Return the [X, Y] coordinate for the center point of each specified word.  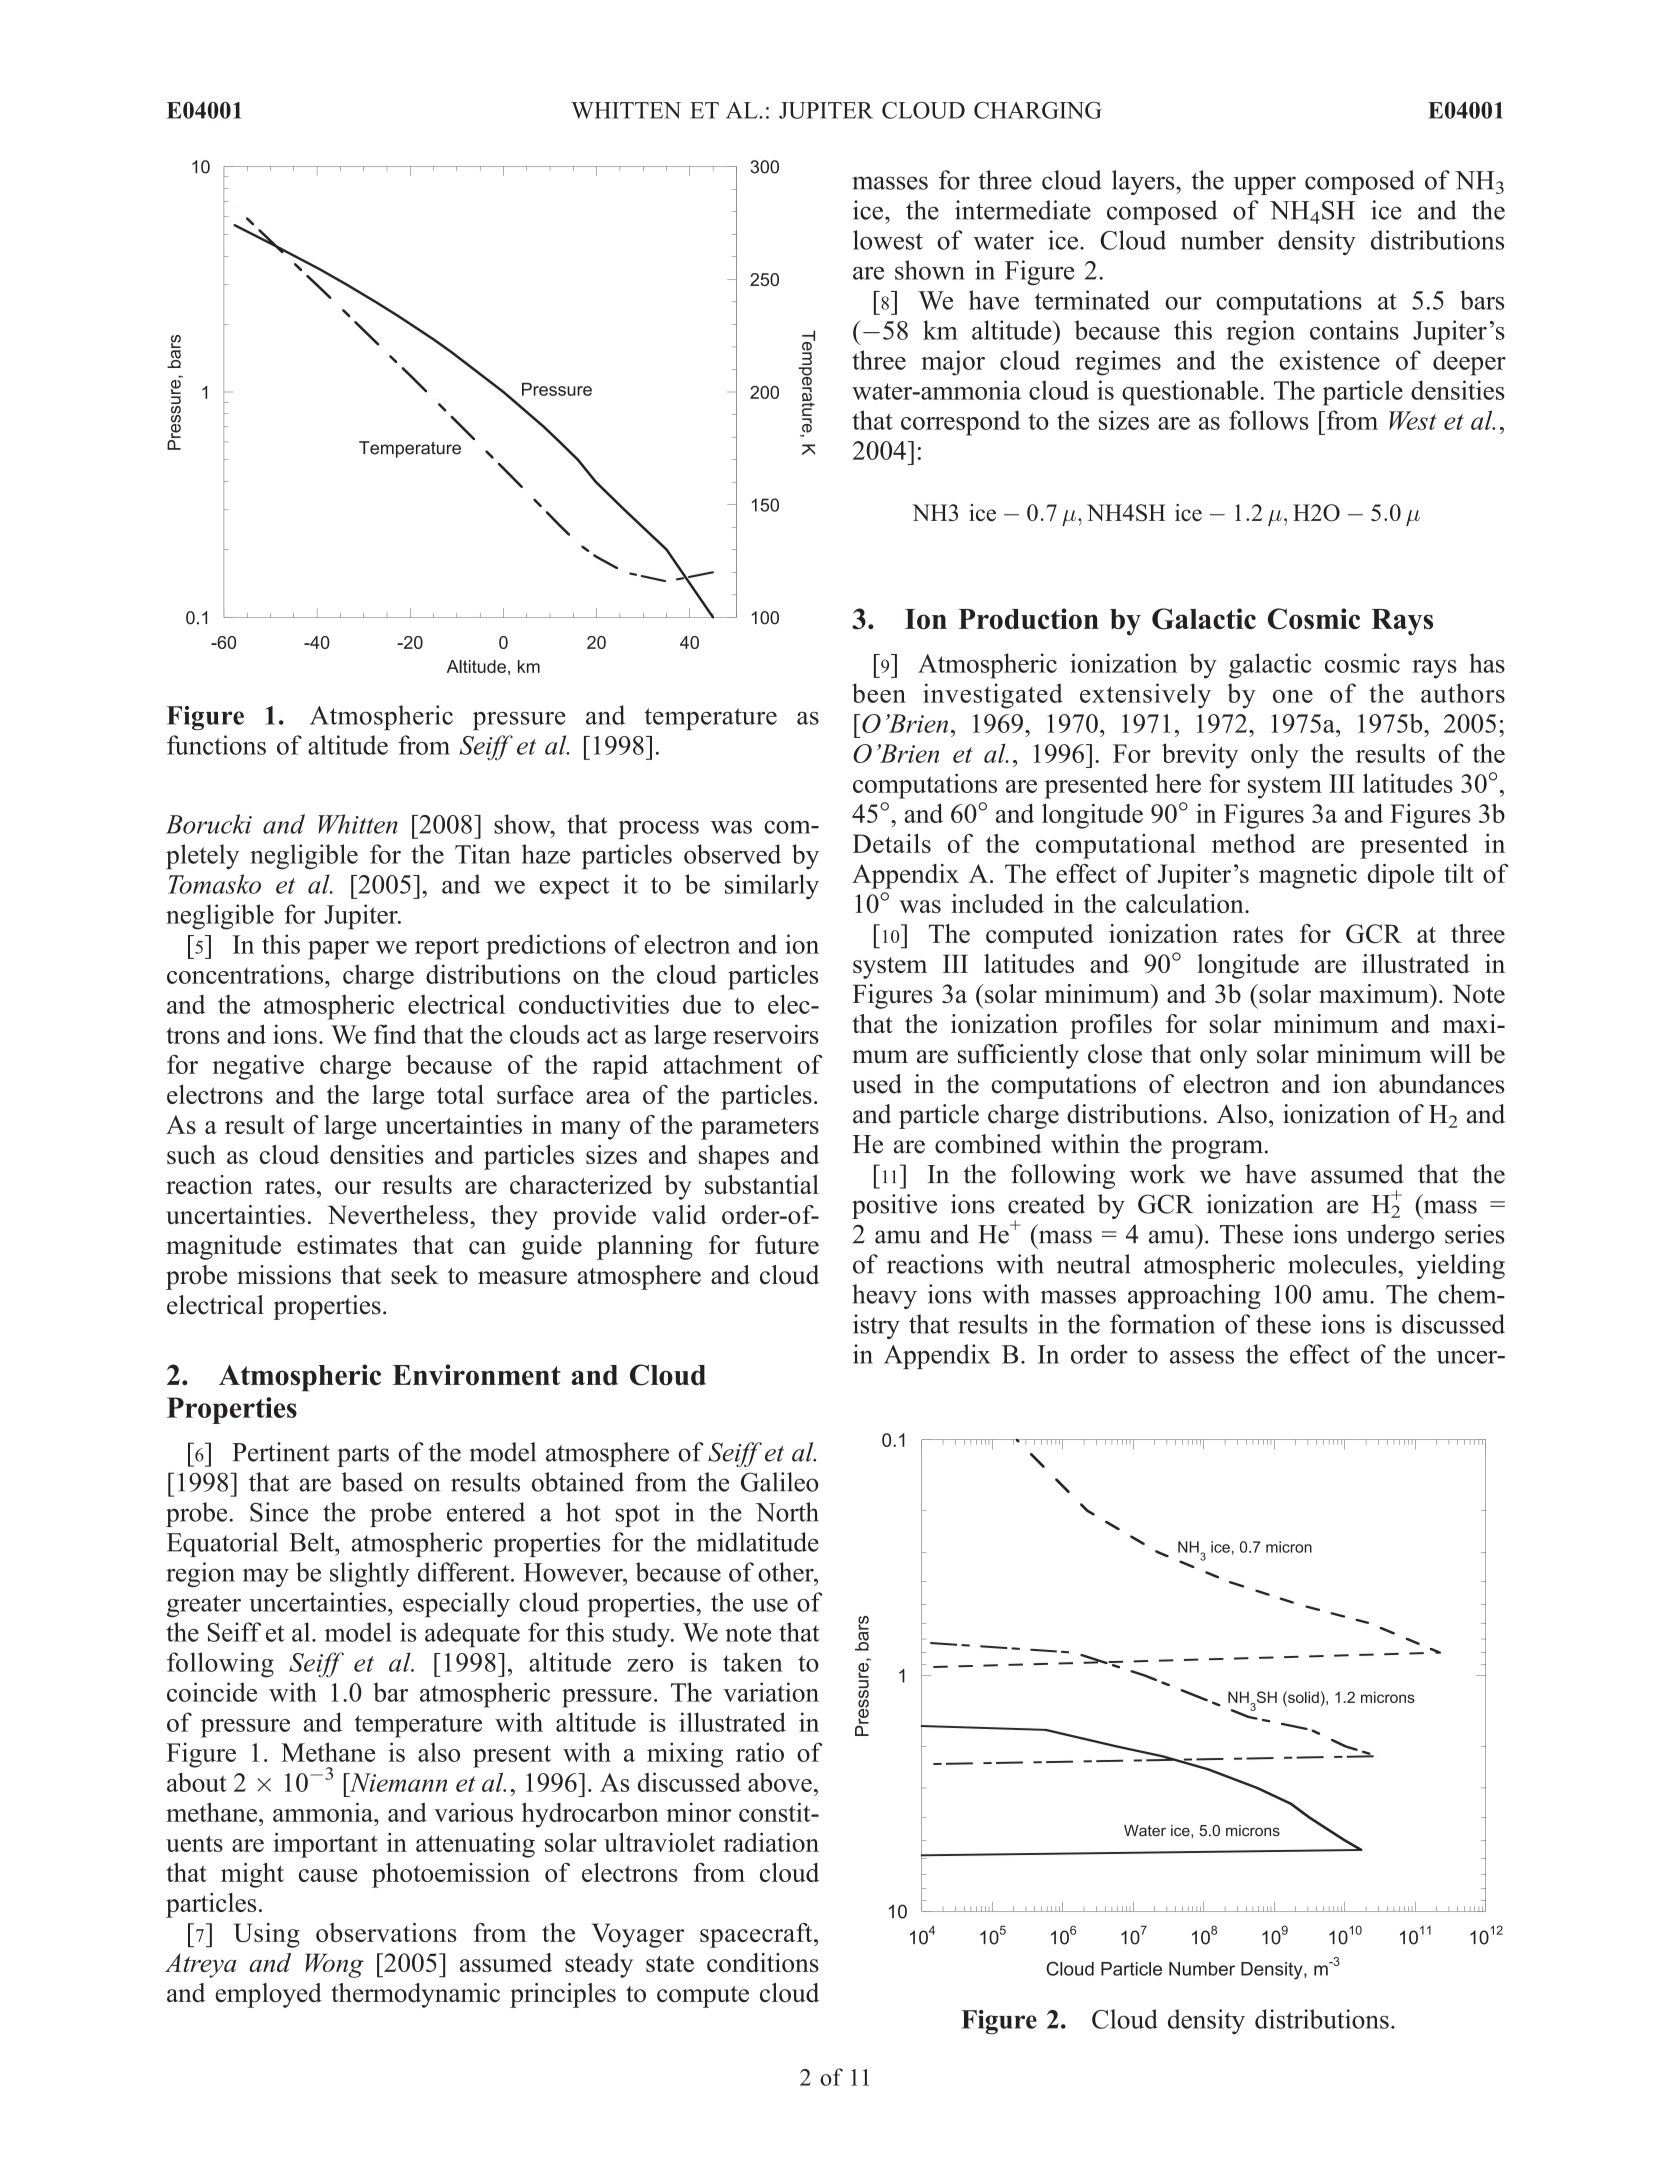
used [877, 1084]
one [1293, 696]
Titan [483, 854]
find [395, 1034]
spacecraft [757, 1935]
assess [1202, 1357]
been [879, 693]
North [787, 1512]
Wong [334, 1965]
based [372, 1482]
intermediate [1023, 210]
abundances [1442, 1084]
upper [1264, 185]
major [953, 363]
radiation [771, 1842]
